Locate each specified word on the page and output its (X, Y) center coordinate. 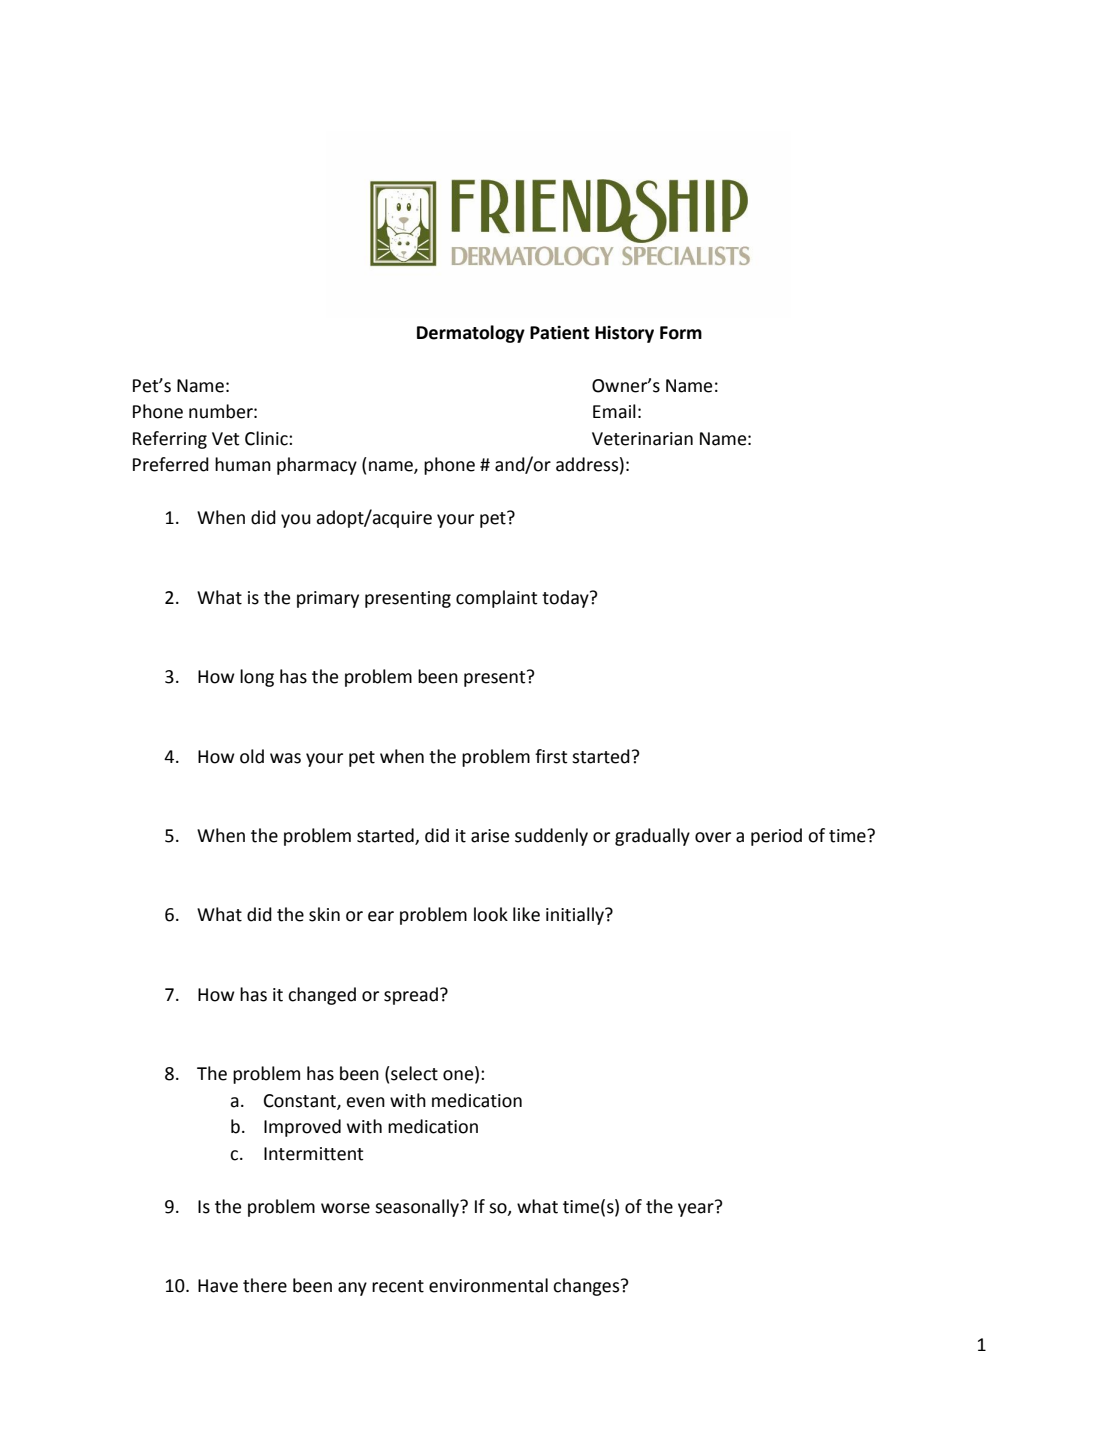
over (713, 837)
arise (490, 836)
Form (681, 333)
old (252, 756)
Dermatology (471, 334)
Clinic (267, 438)
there (265, 1285)
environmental (488, 1285)
